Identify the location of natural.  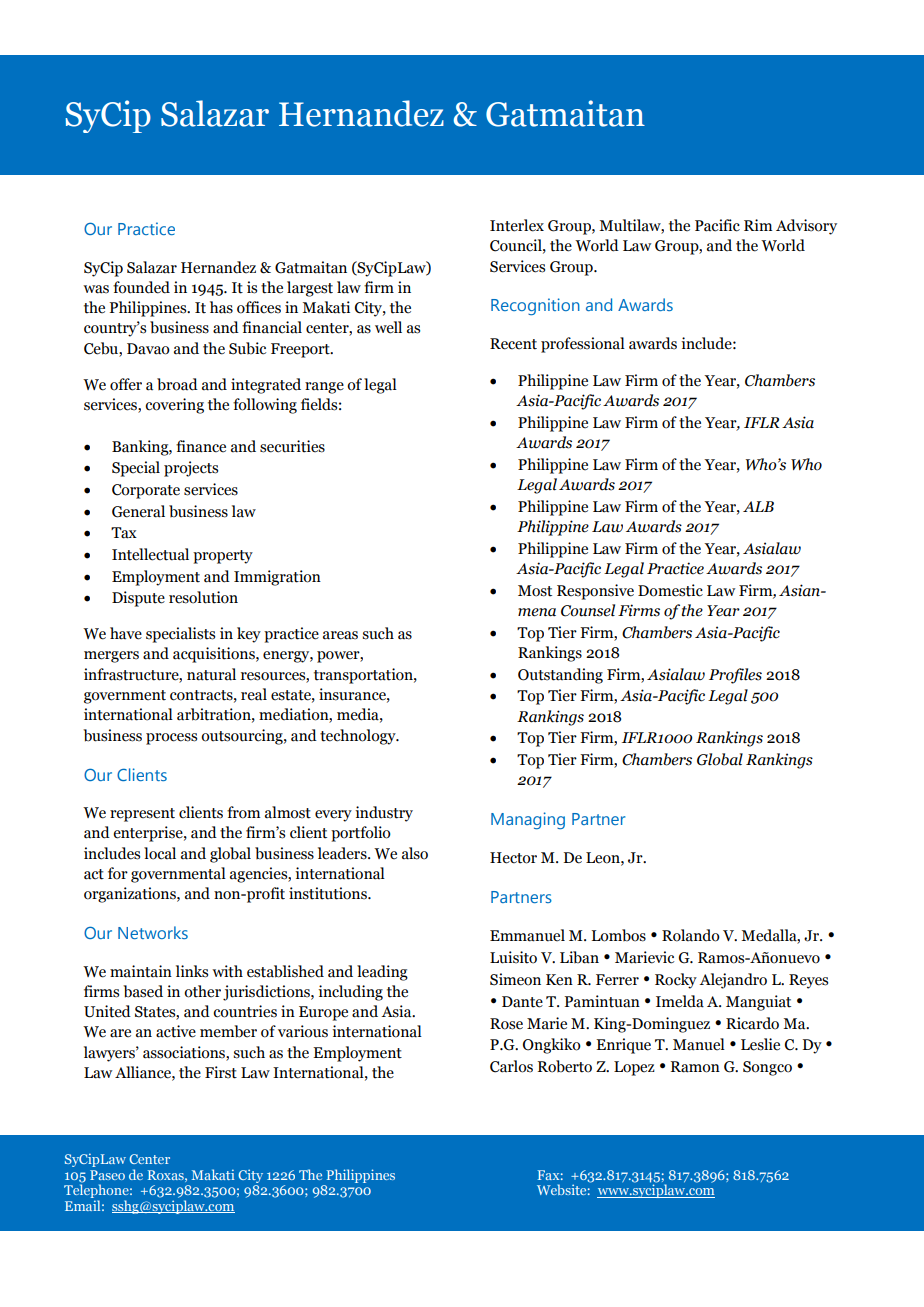
(211, 674).
